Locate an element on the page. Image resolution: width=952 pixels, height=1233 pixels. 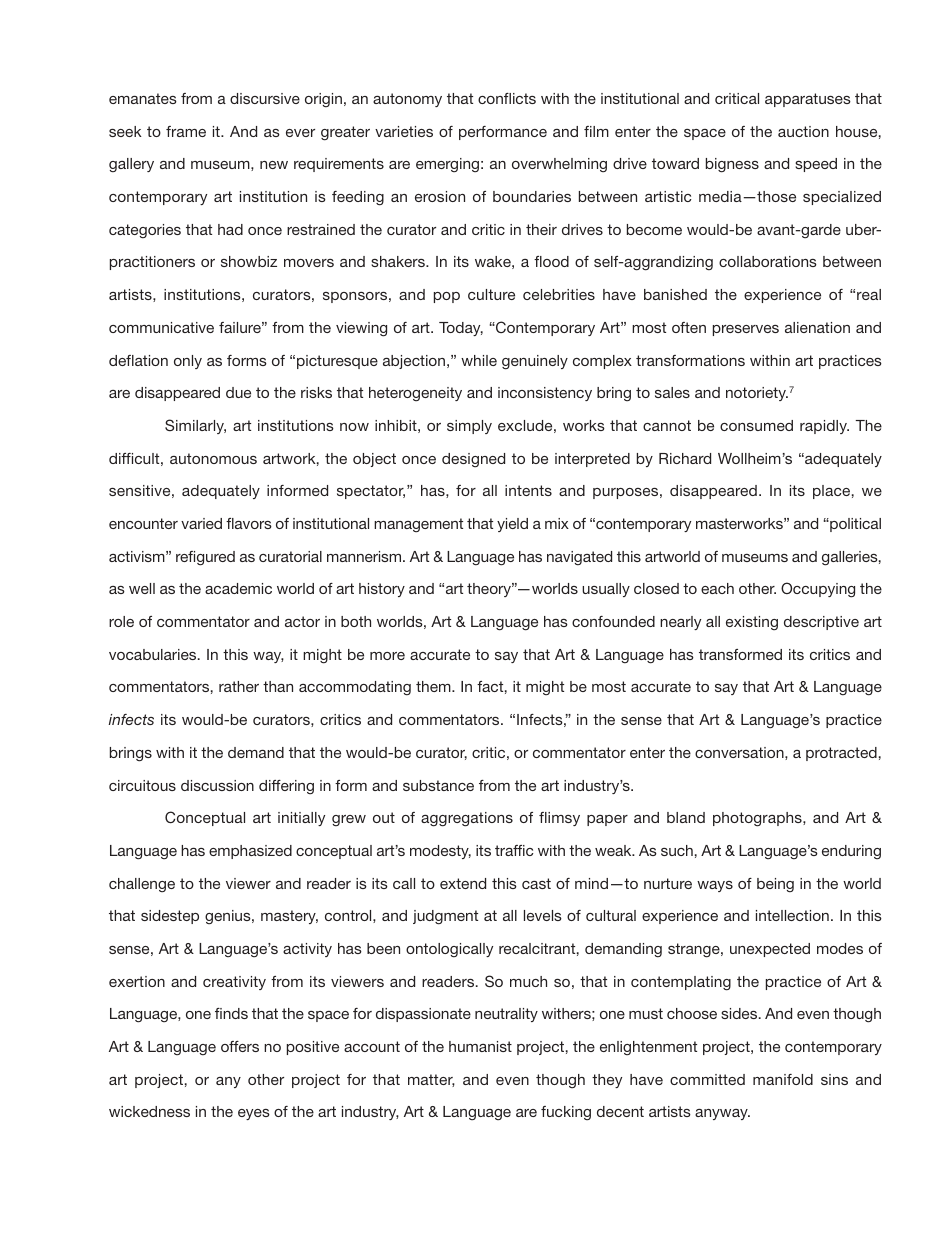
emphasized is located at coordinates (250, 852).
